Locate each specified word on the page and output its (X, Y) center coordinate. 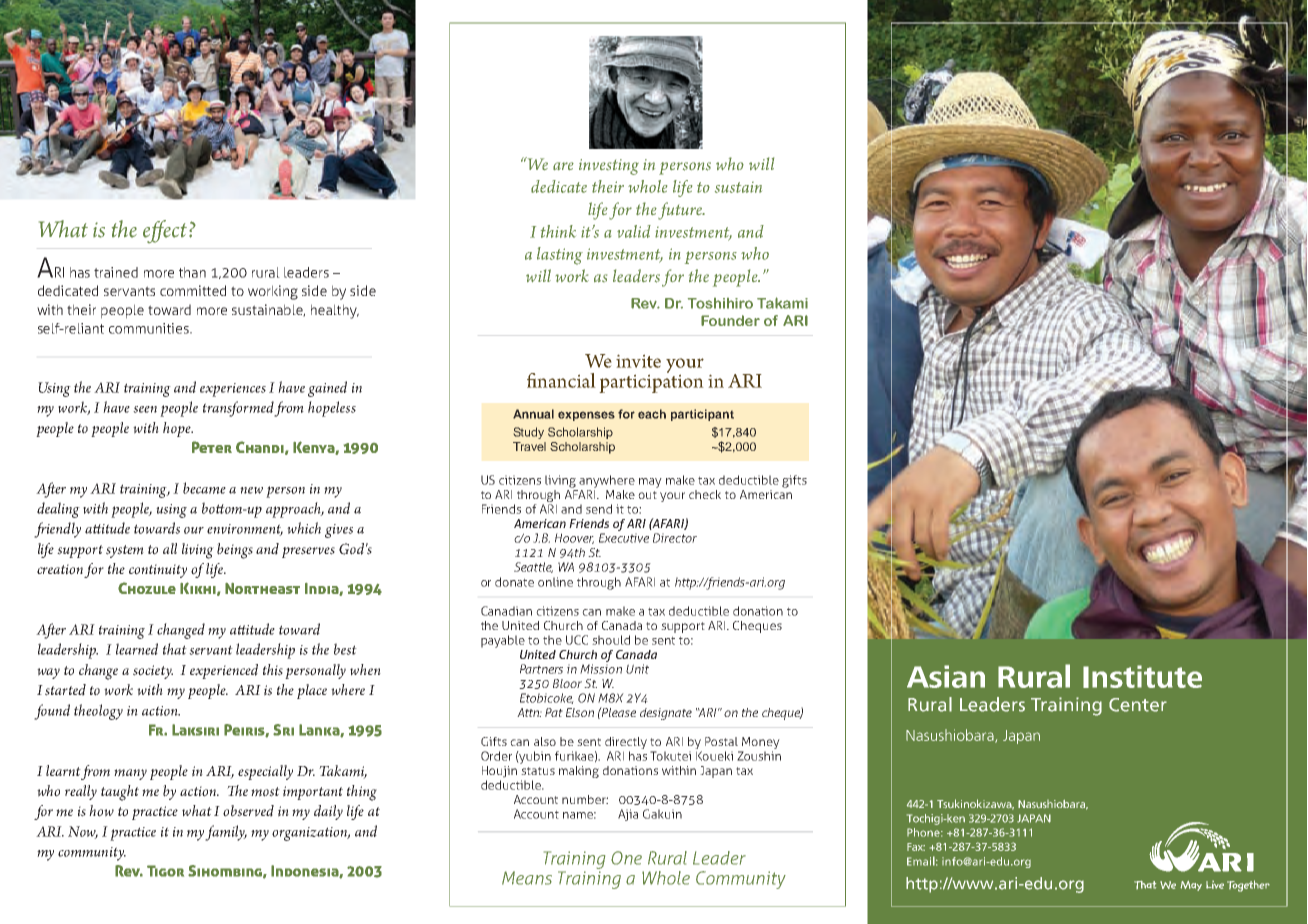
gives (339, 531)
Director (675, 538)
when (365, 670)
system (125, 551)
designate (666, 714)
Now (83, 832)
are (563, 166)
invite (638, 361)
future (681, 211)
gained (327, 389)
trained (116, 272)
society (153, 672)
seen (145, 409)
